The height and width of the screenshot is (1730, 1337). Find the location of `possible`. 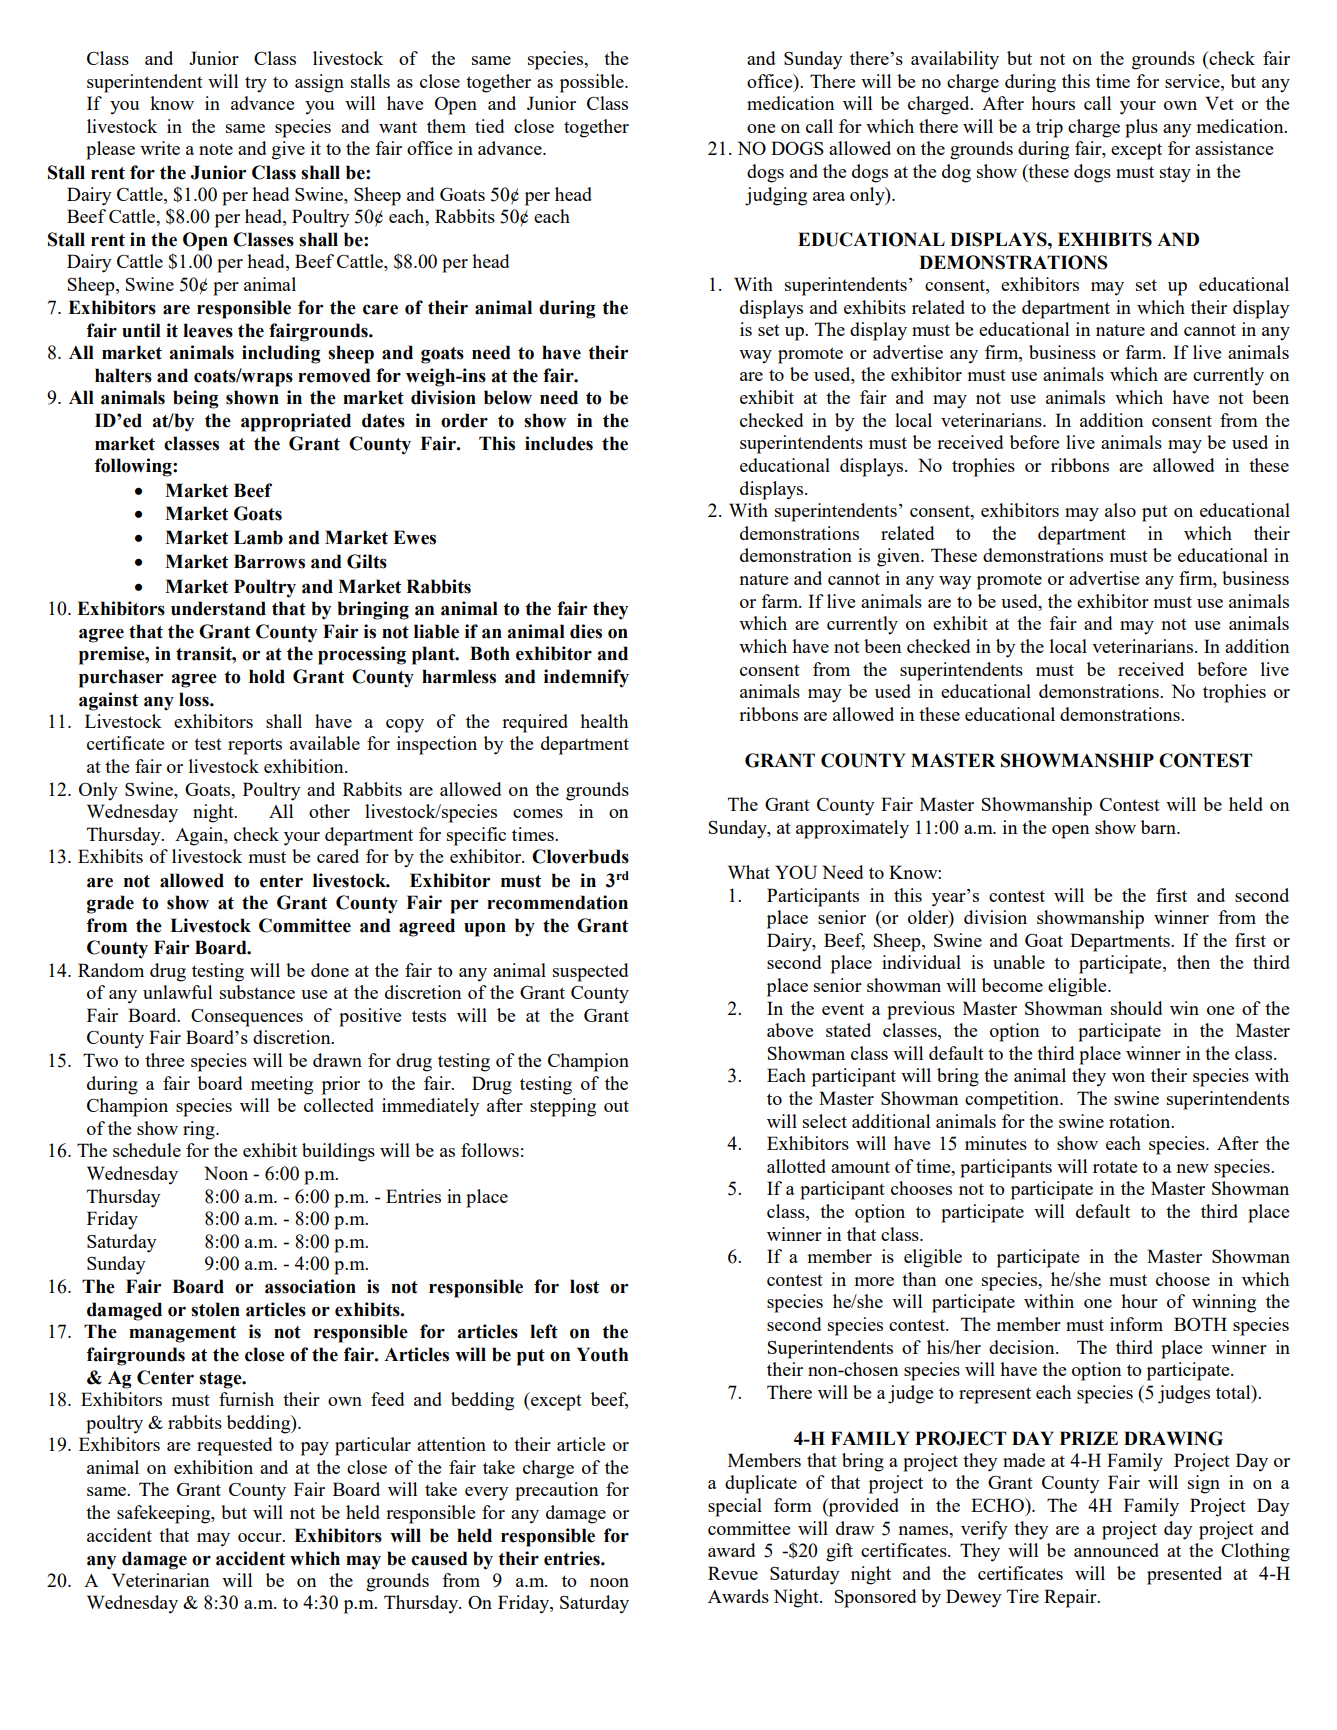

possible is located at coordinates (593, 83).
